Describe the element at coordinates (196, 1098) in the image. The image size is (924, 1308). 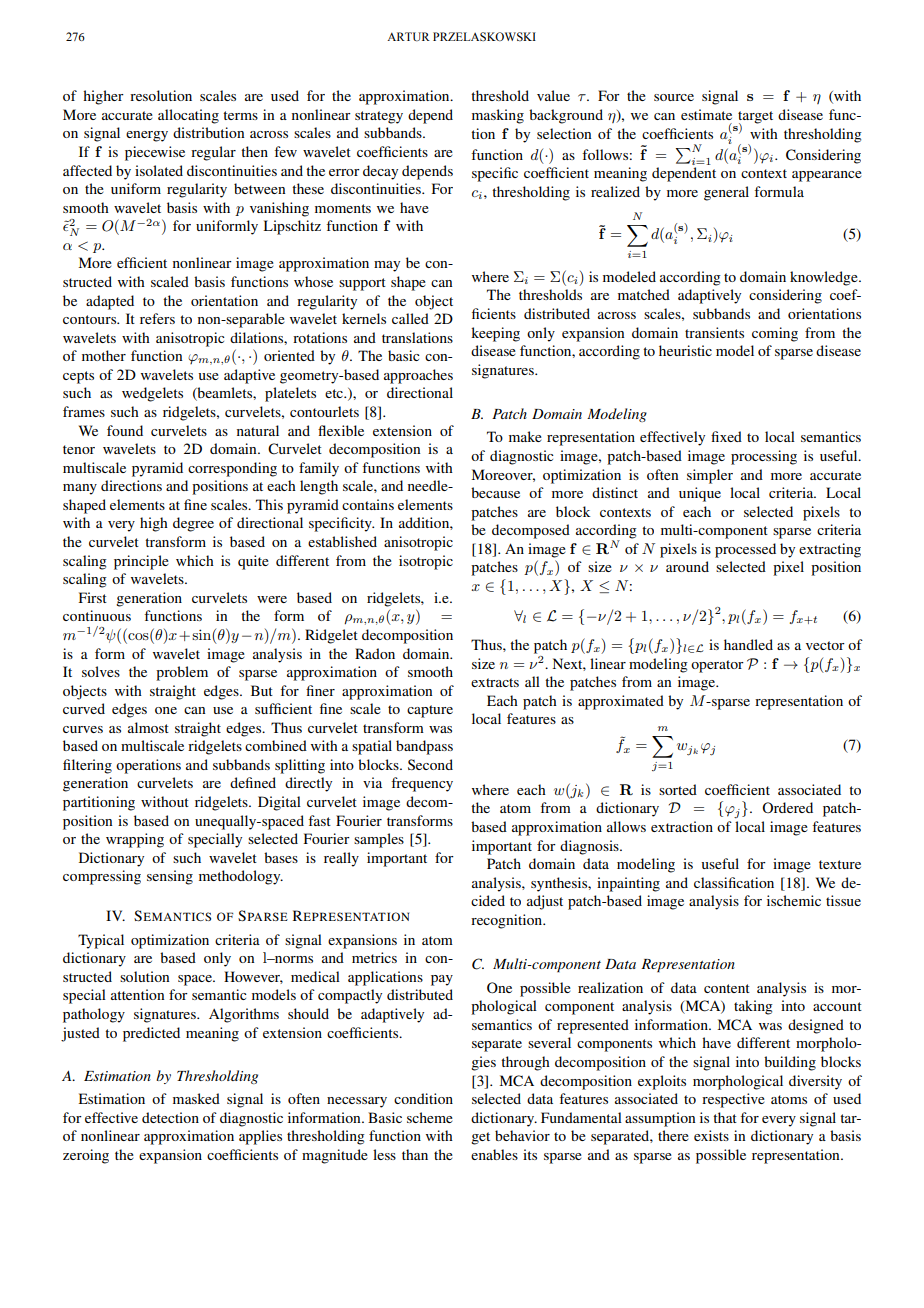
I see `masked` at that location.
